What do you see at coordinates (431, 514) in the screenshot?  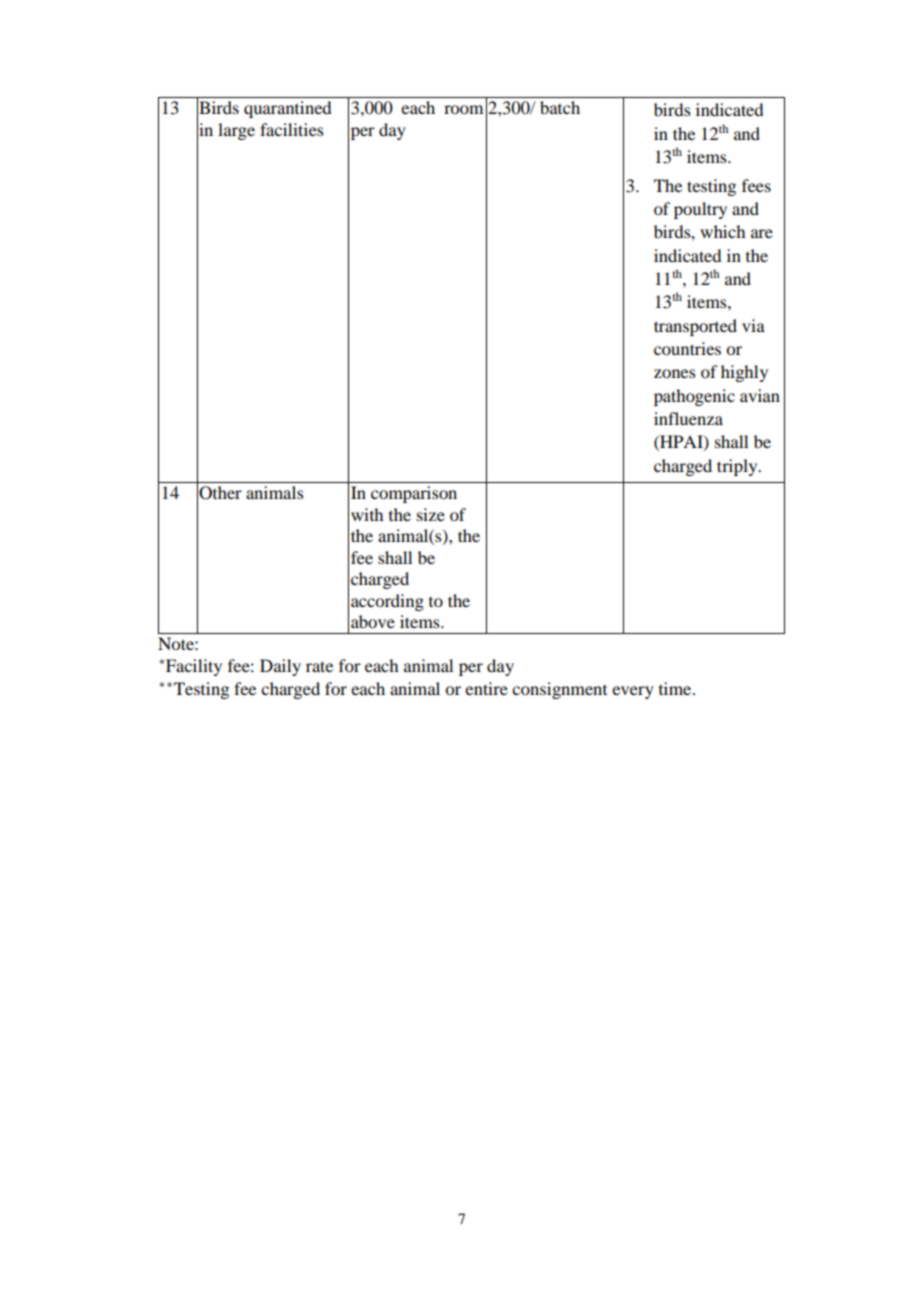 I see `size` at bounding box center [431, 514].
